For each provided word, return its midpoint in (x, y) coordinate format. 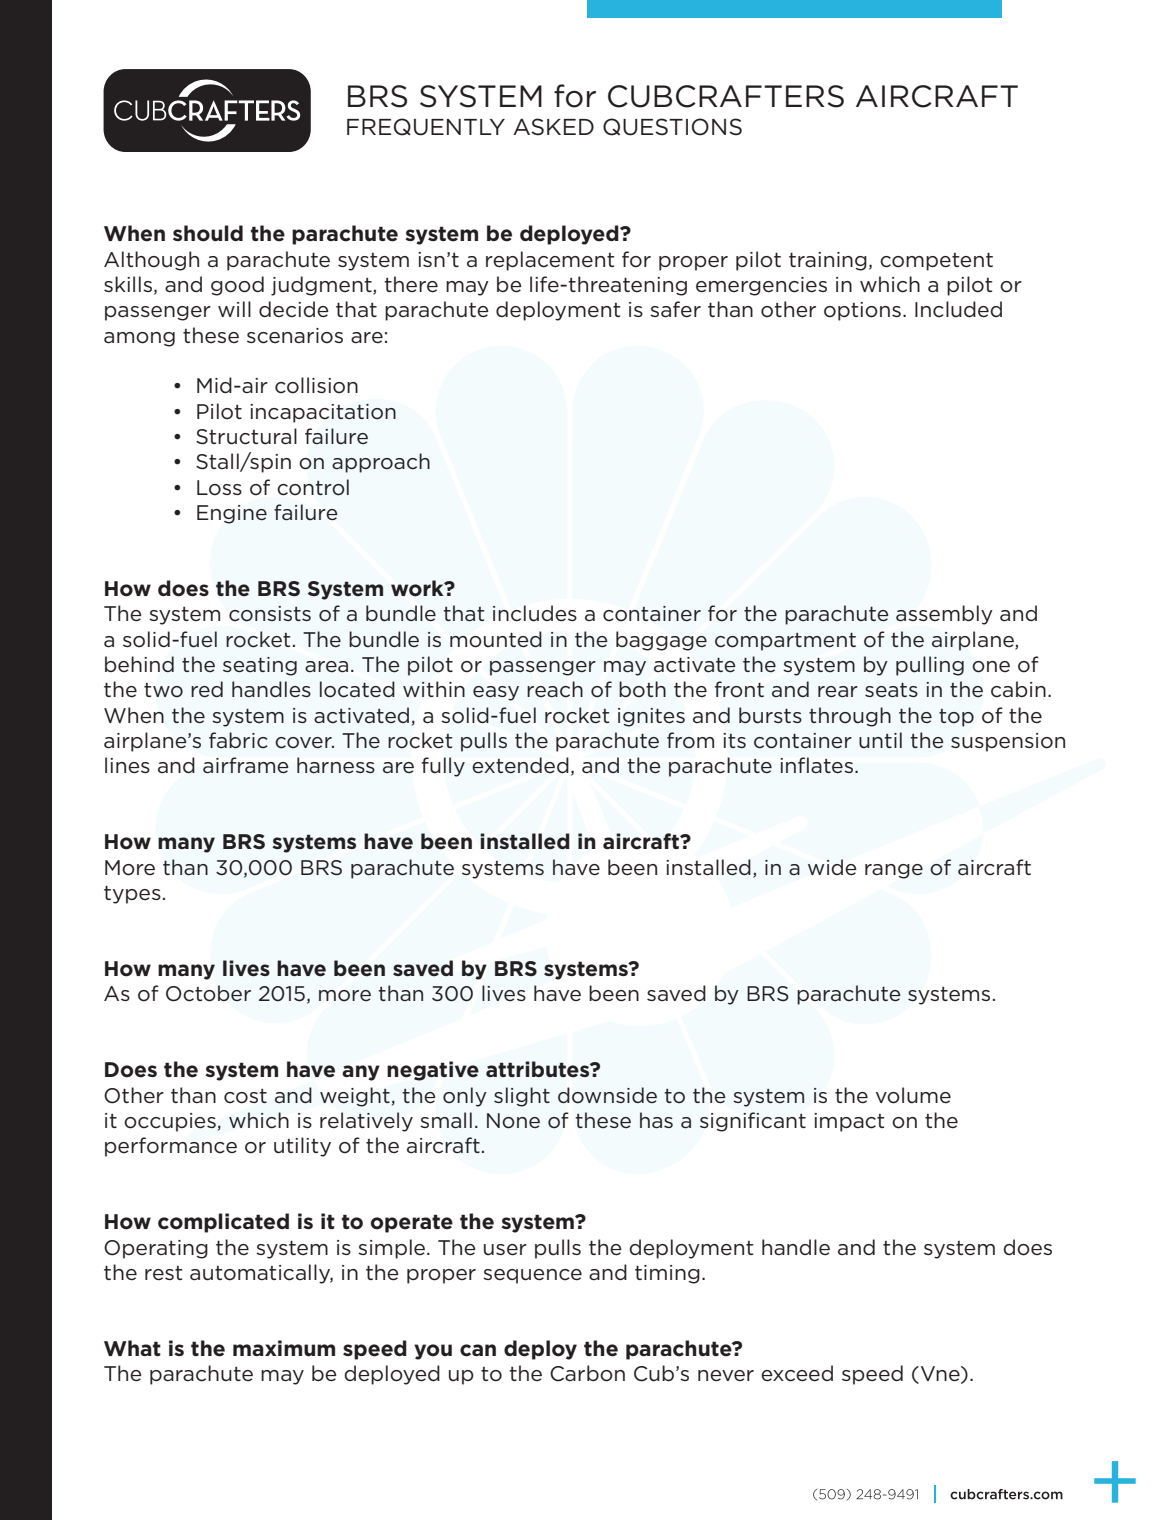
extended (520, 765)
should (208, 233)
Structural (246, 436)
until (880, 740)
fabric (238, 740)
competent (936, 261)
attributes (539, 1069)
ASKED (553, 127)
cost (245, 1096)
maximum (284, 1348)
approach (381, 463)
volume (913, 1095)
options (862, 311)
